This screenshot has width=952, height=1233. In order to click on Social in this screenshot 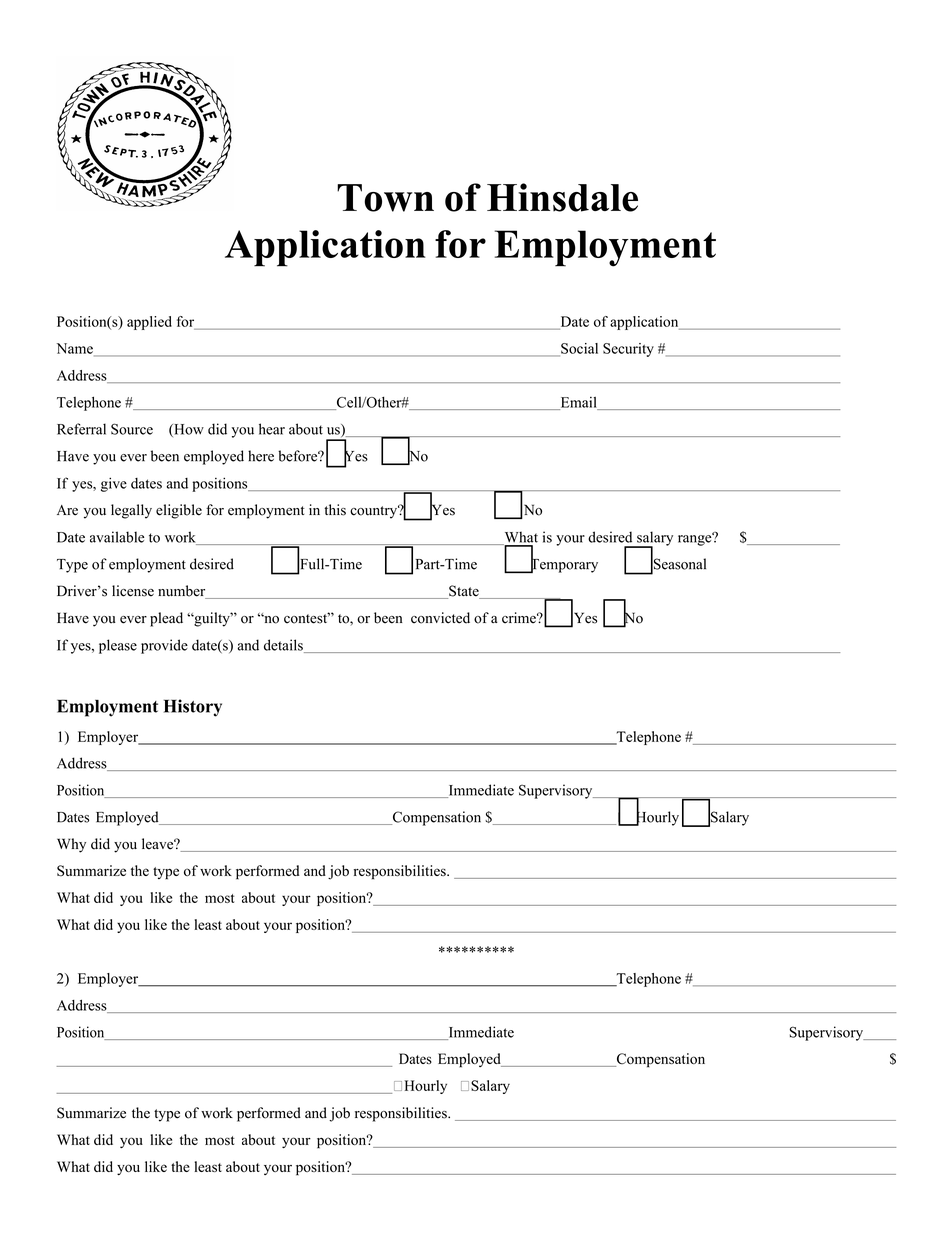, I will do `click(578, 349)`.
